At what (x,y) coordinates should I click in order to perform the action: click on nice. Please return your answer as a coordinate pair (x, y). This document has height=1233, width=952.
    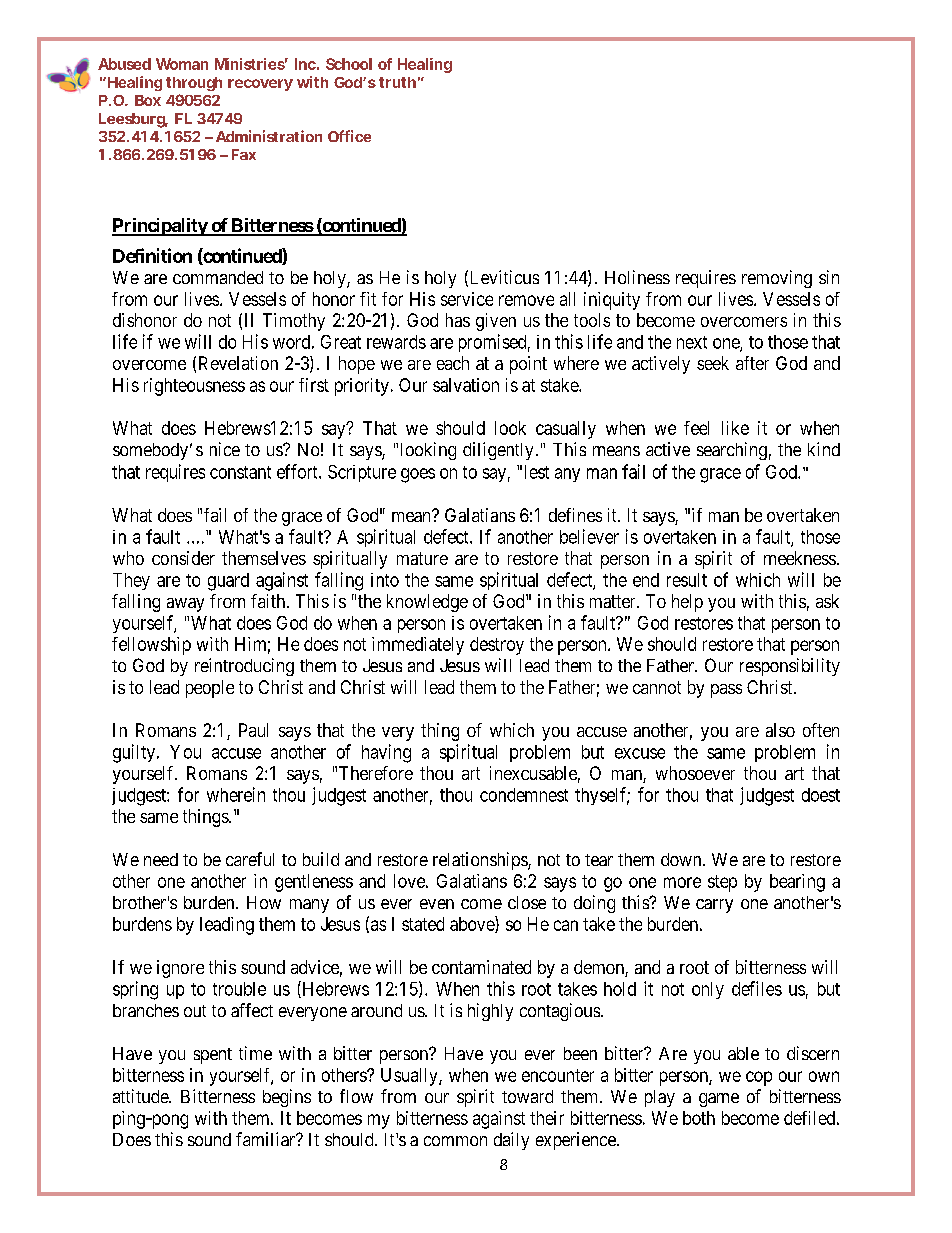
    Looking at the image, I should click on (225, 449).
